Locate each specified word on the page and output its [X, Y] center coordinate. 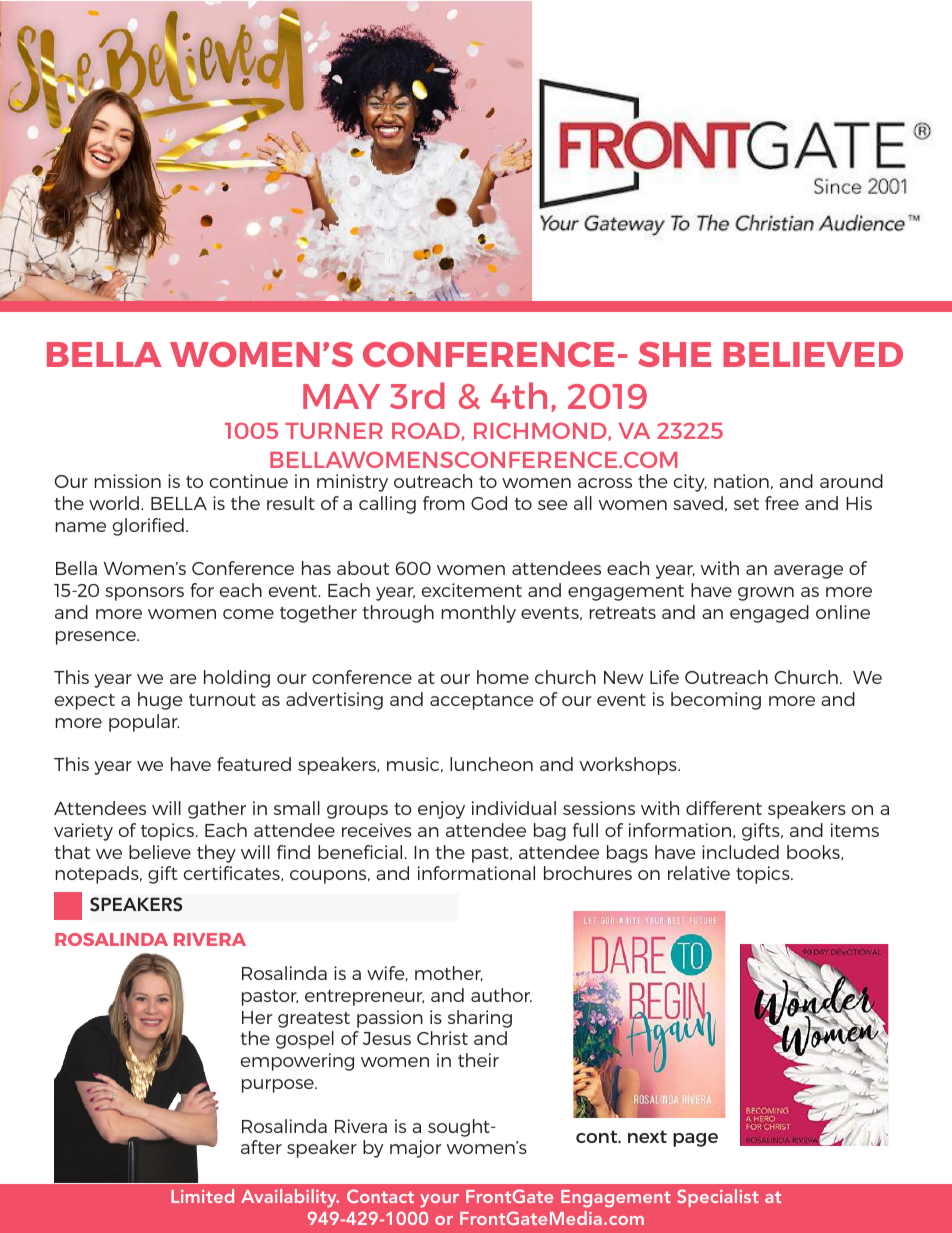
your [439, 1200]
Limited [202, 1196]
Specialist [718, 1198]
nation [741, 481]
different [724, 808]
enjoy [441, 810]
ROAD [426, 431]
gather [217, 810]
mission [127, 481]
